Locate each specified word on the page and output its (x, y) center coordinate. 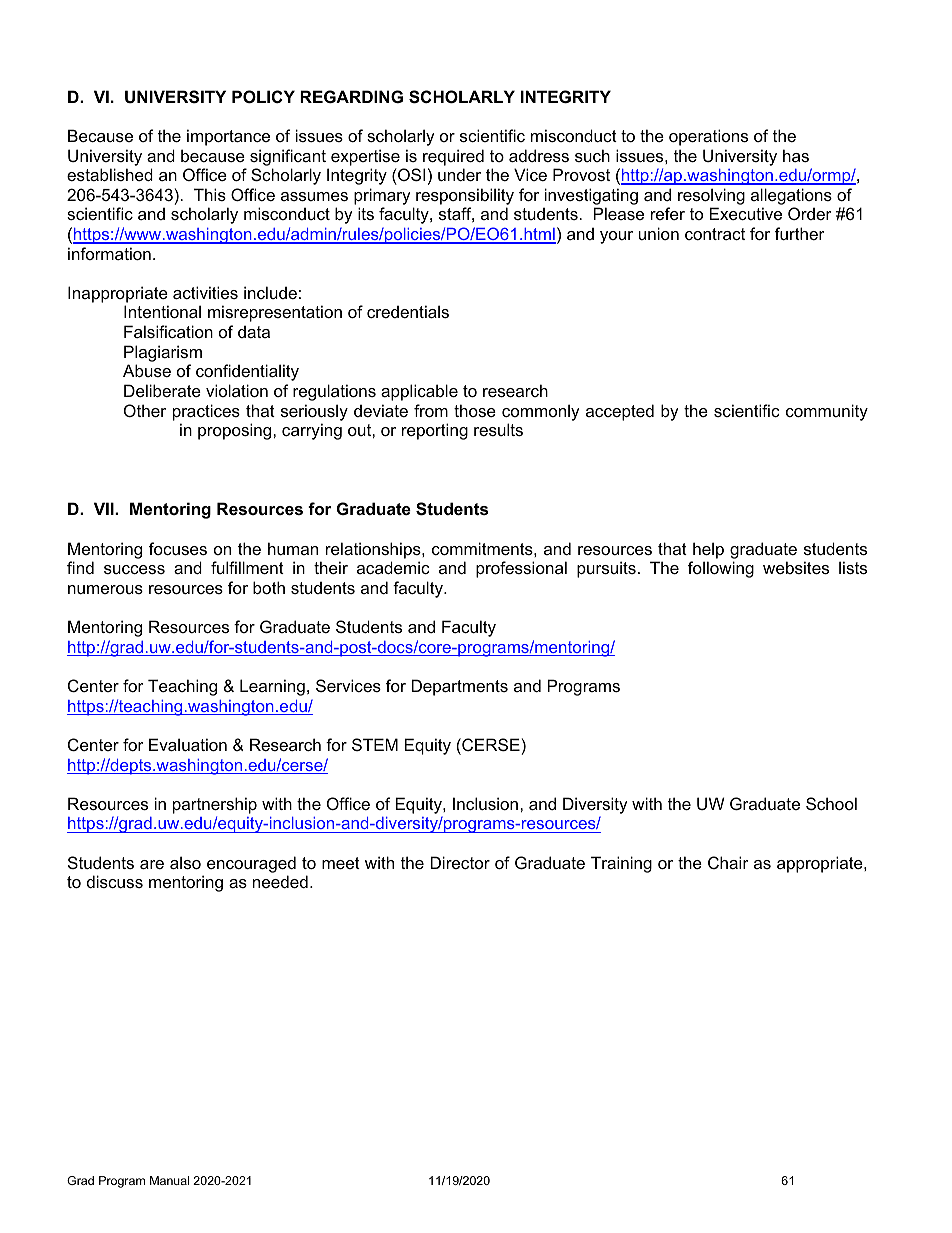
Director (460, 862)
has (796, 155)
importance (228, 137)
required (453, 157)
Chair (728, 862)
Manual (169, 1180)
